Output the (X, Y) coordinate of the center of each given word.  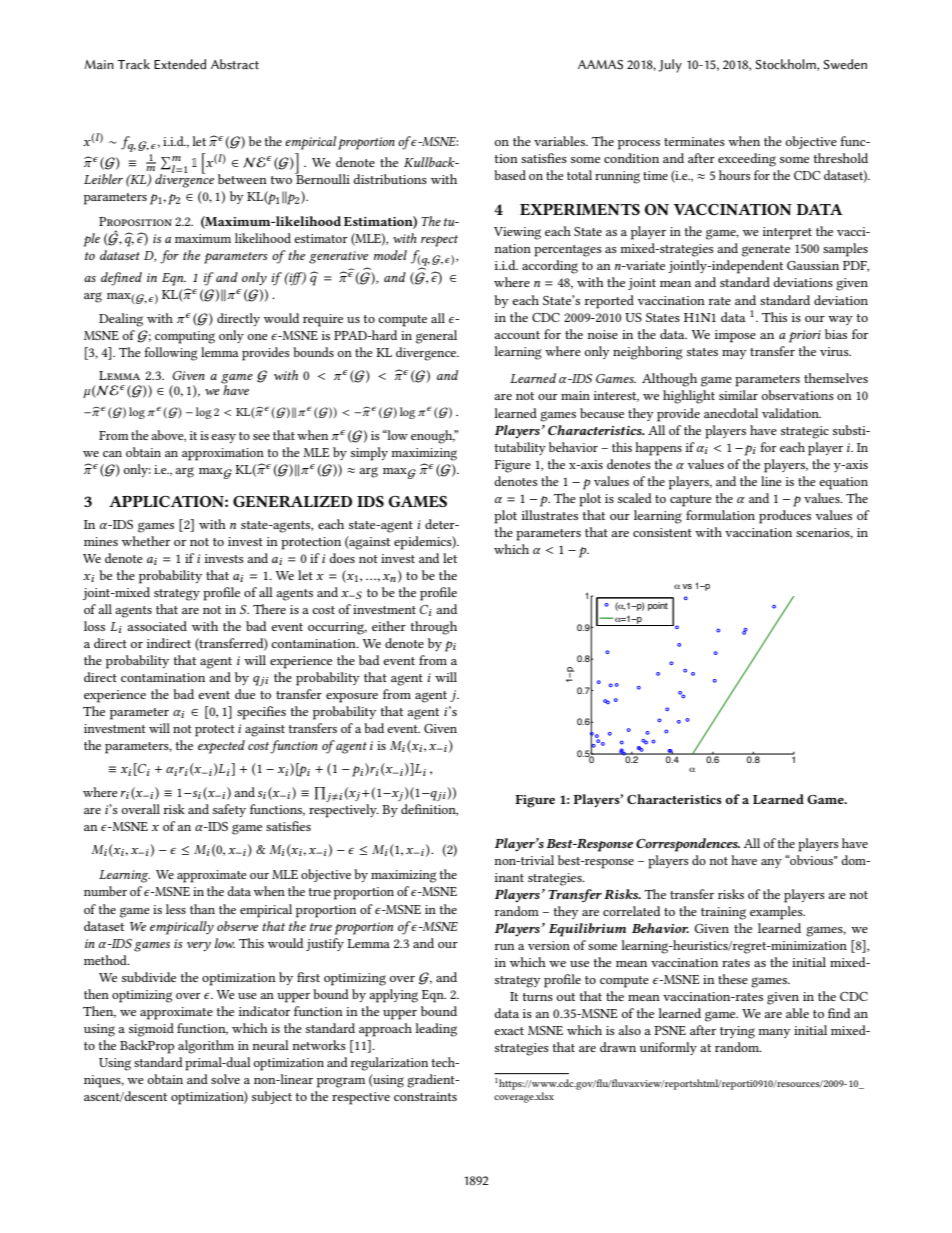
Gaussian (813, 265)
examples (777, 913)
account (517, 335)
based (510, 175)
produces (785, 517)
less (176, 909)
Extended (180, 64)
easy (223, 438)
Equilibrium (587, 930)
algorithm (206, 1047)
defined (121, 279)
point (658, 606)
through (434, 628)
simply (369, 454)
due (245, 694)
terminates (694, 141)
